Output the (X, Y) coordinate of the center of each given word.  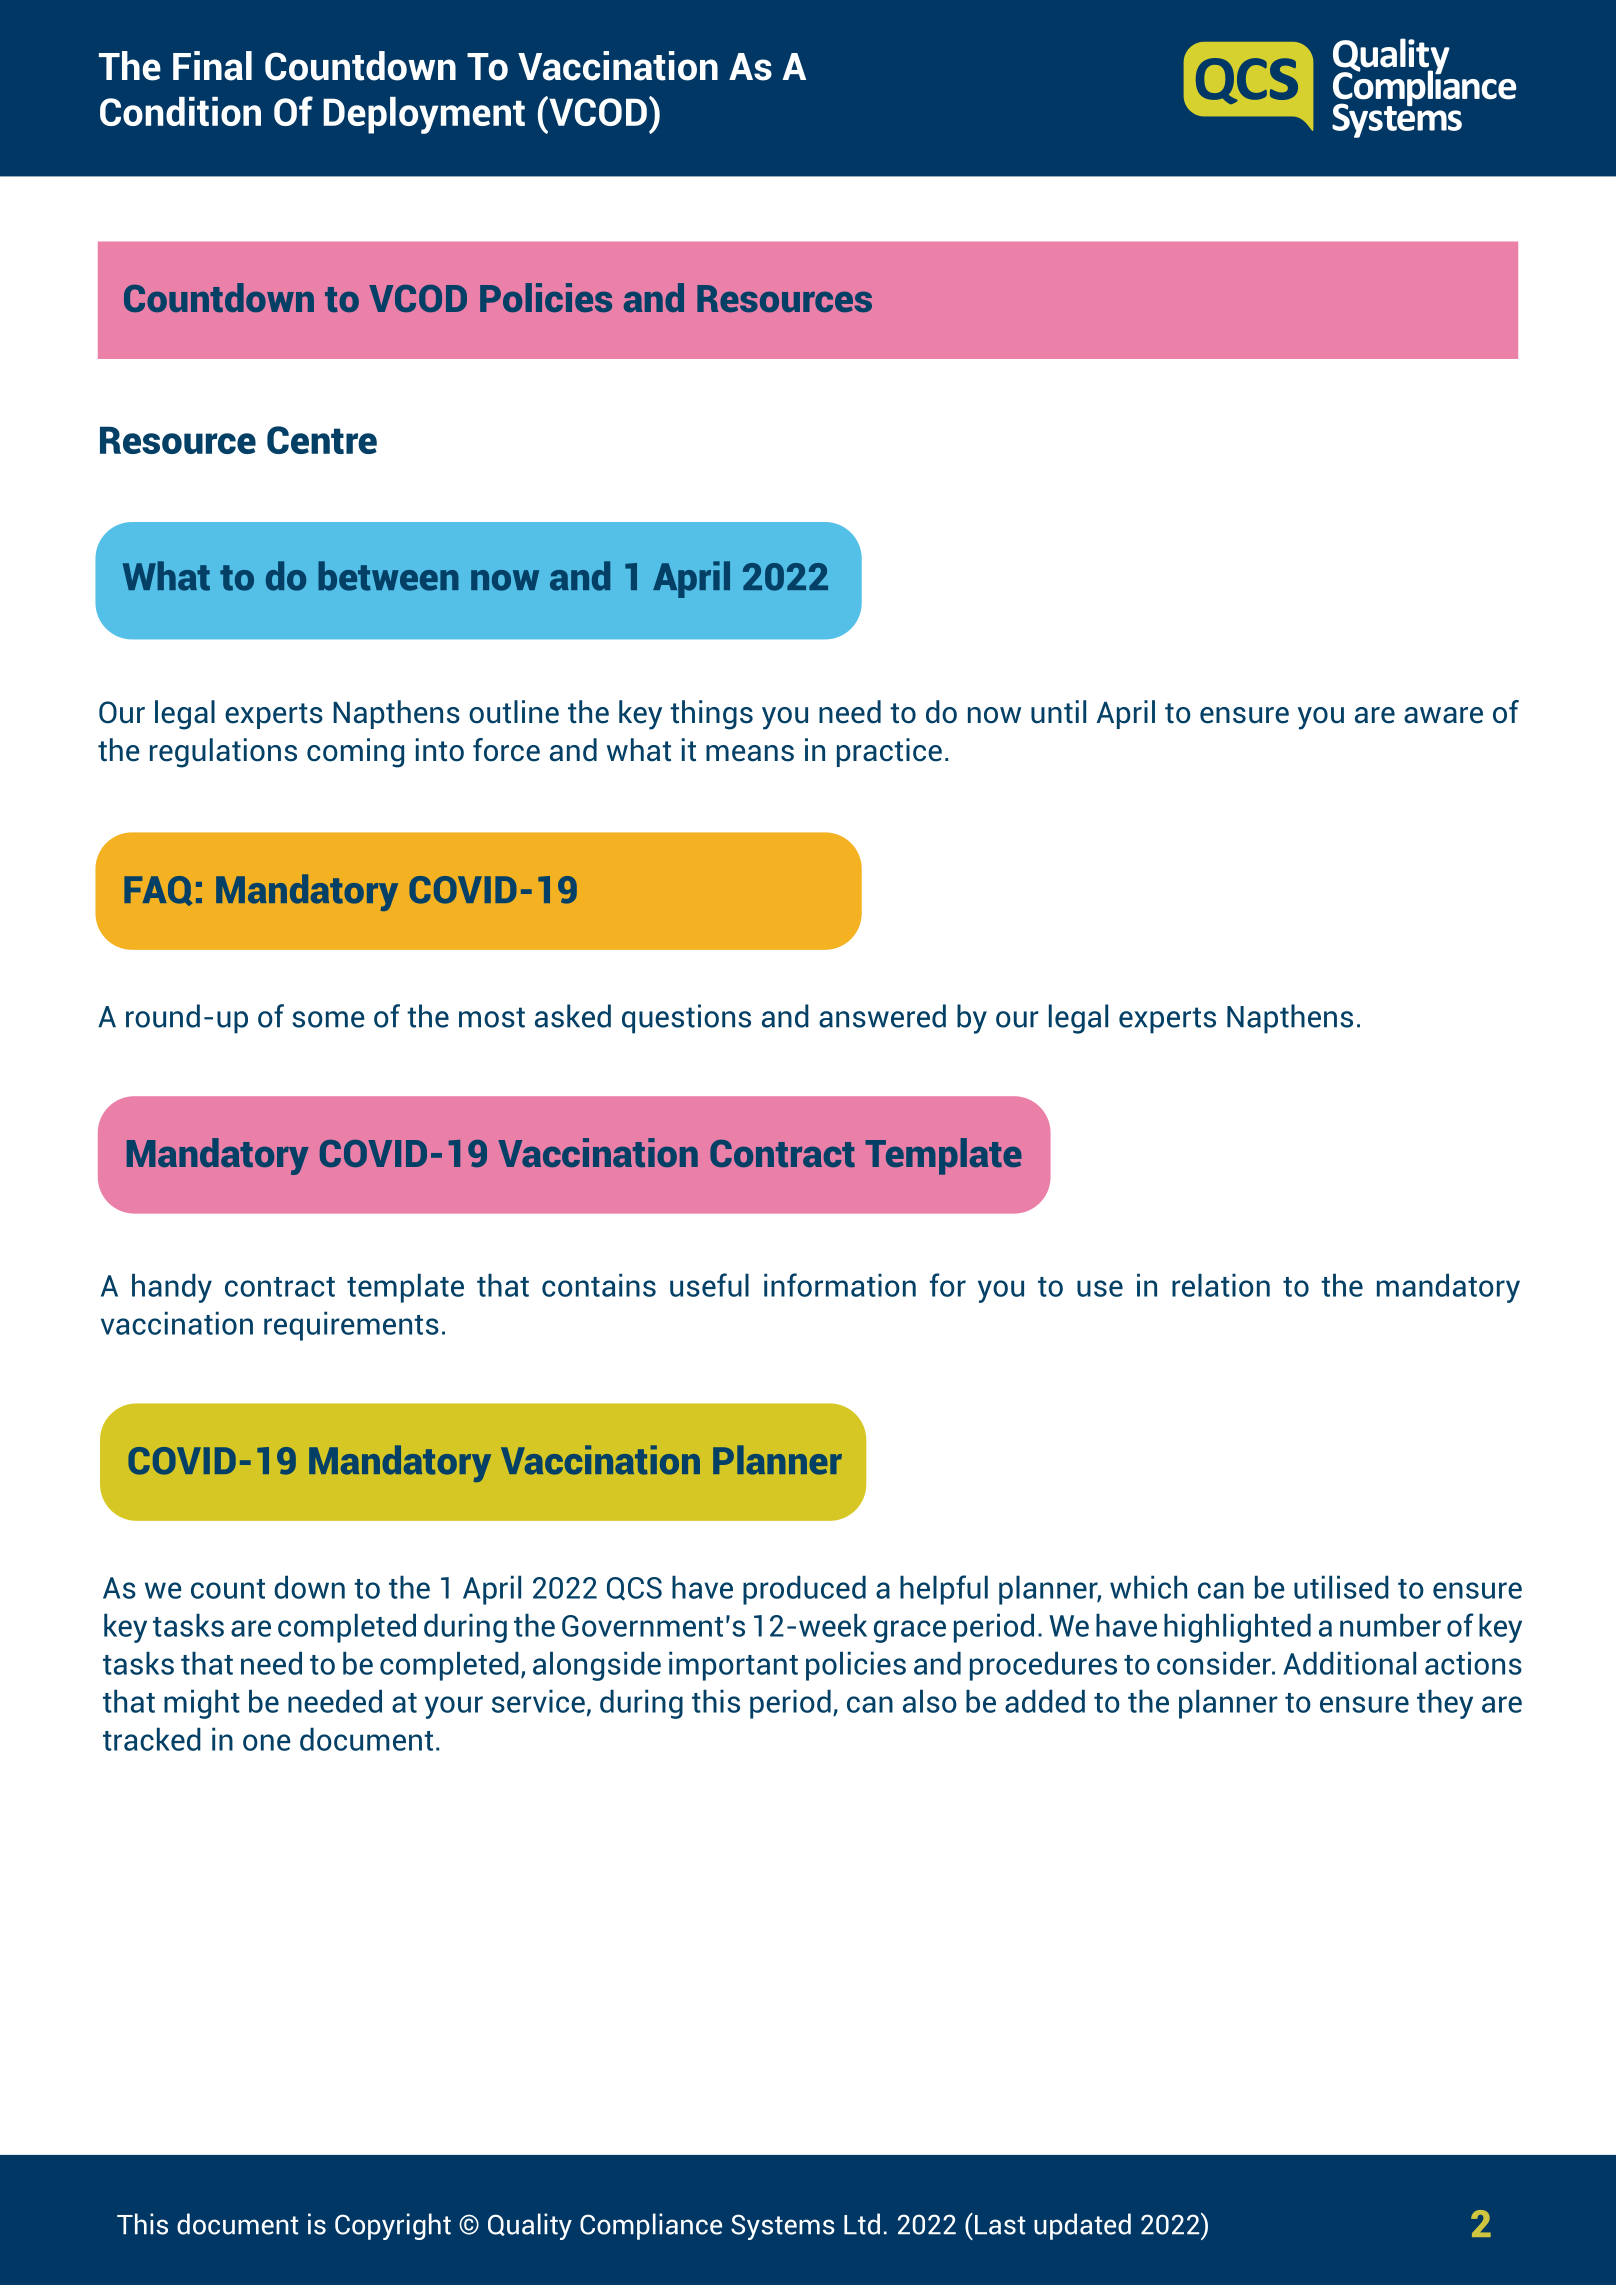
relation (1221, 1285)
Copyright (393, 2226)
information (840, 1285)
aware (1443, 715)
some (328, 1019)
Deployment (424, 115)
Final (212, 66)
